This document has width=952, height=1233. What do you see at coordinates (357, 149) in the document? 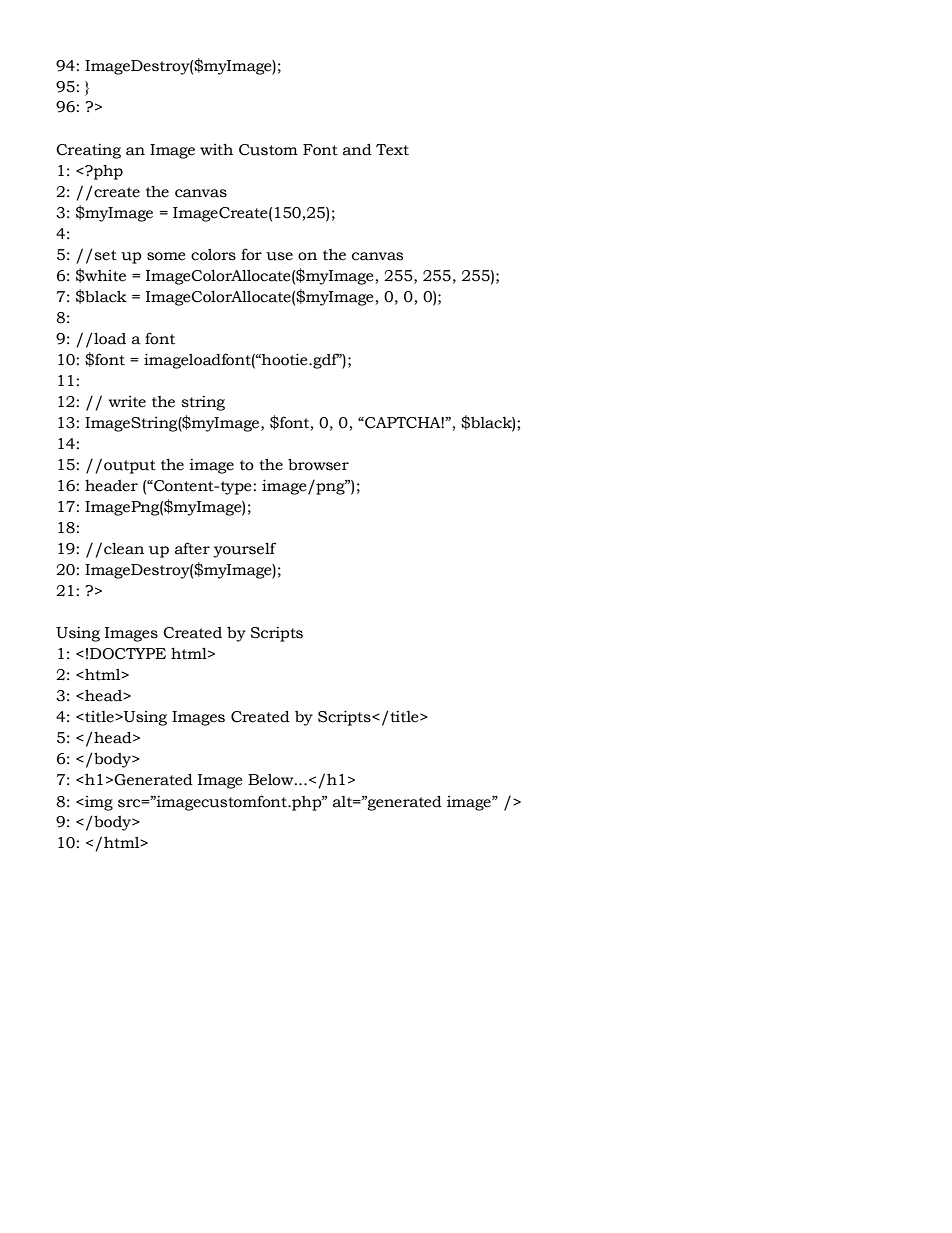
I see `and` at bounding box center [357, 149].
